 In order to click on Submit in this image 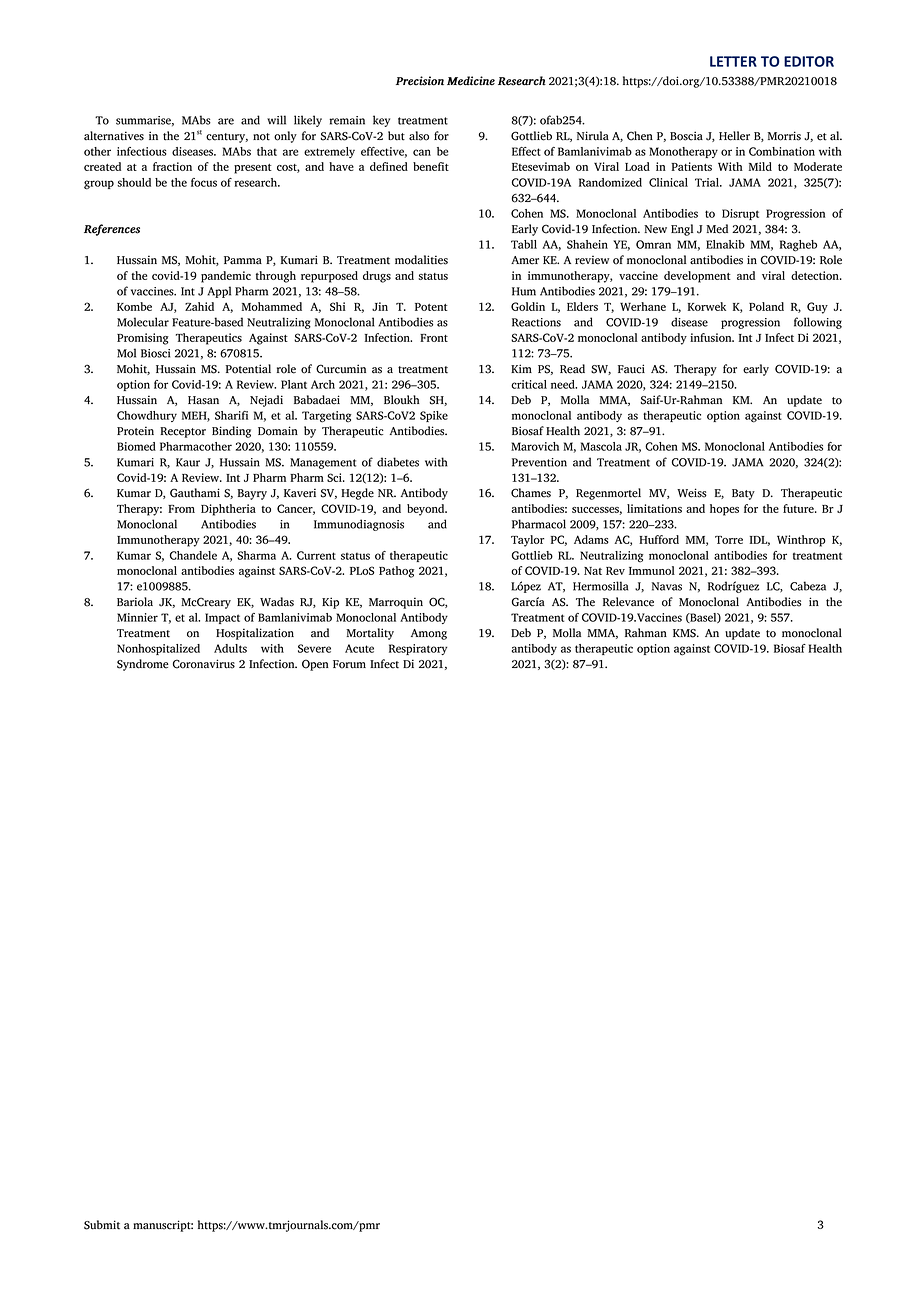, I will do `click(102, 1225)`.
